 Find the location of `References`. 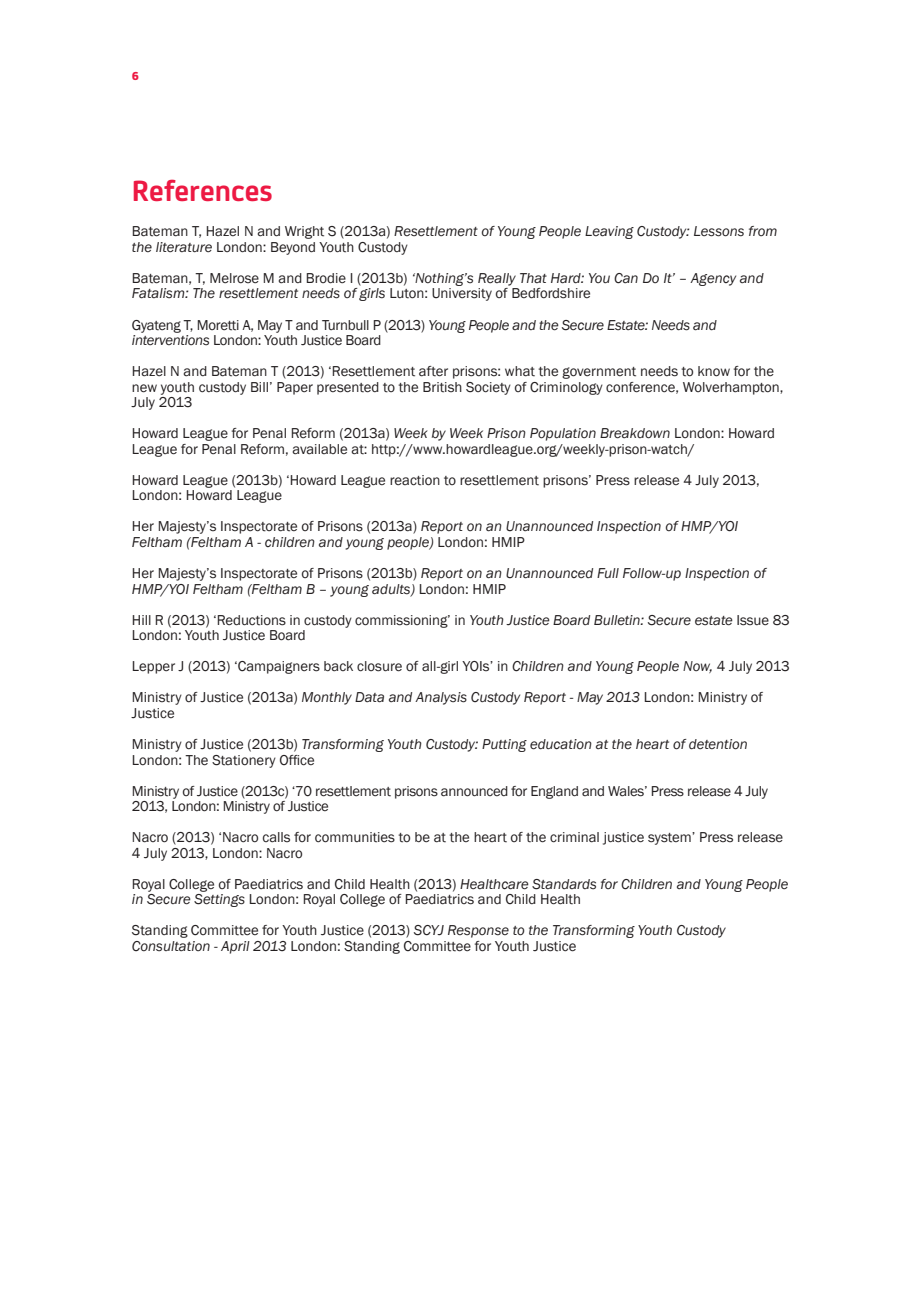

References is located at coordinates (203, 190).
